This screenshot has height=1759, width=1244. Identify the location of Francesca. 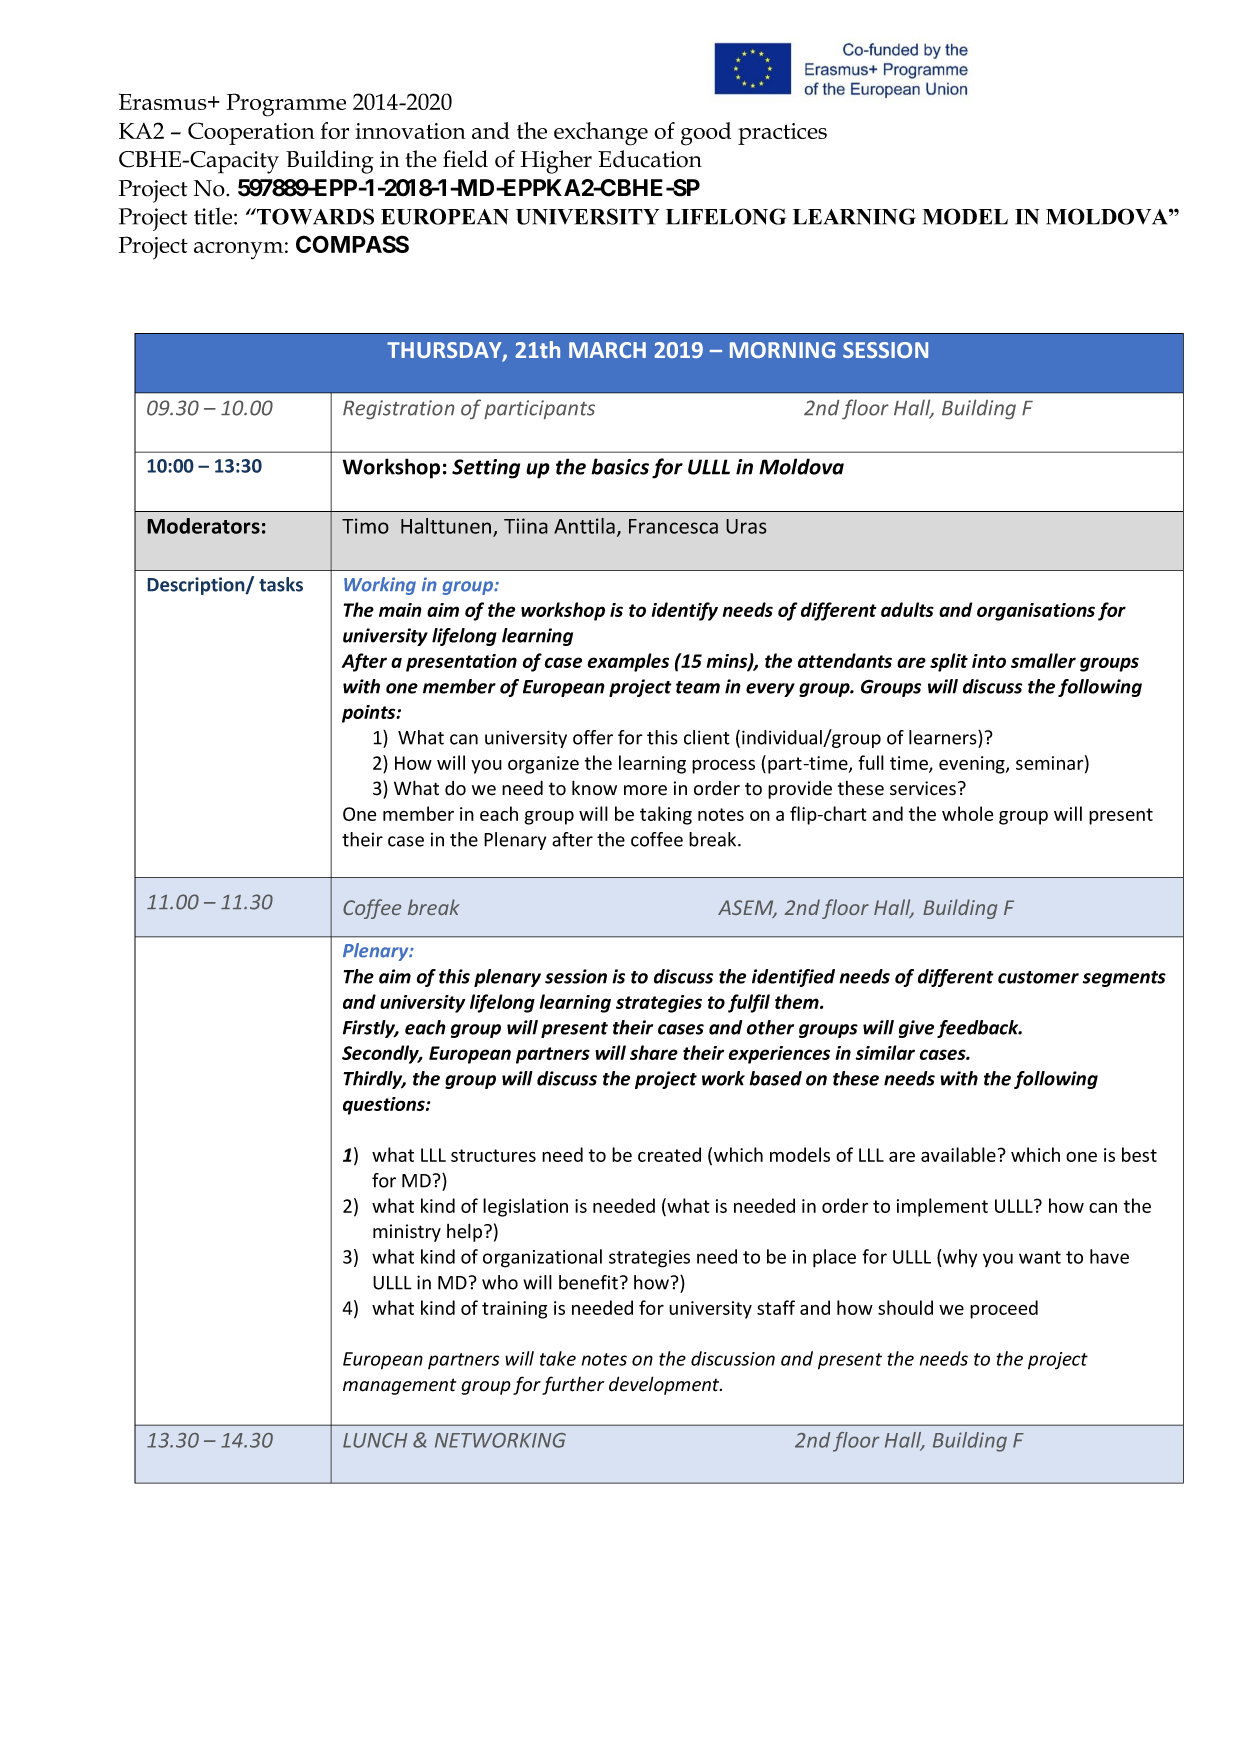
(673, 526).
